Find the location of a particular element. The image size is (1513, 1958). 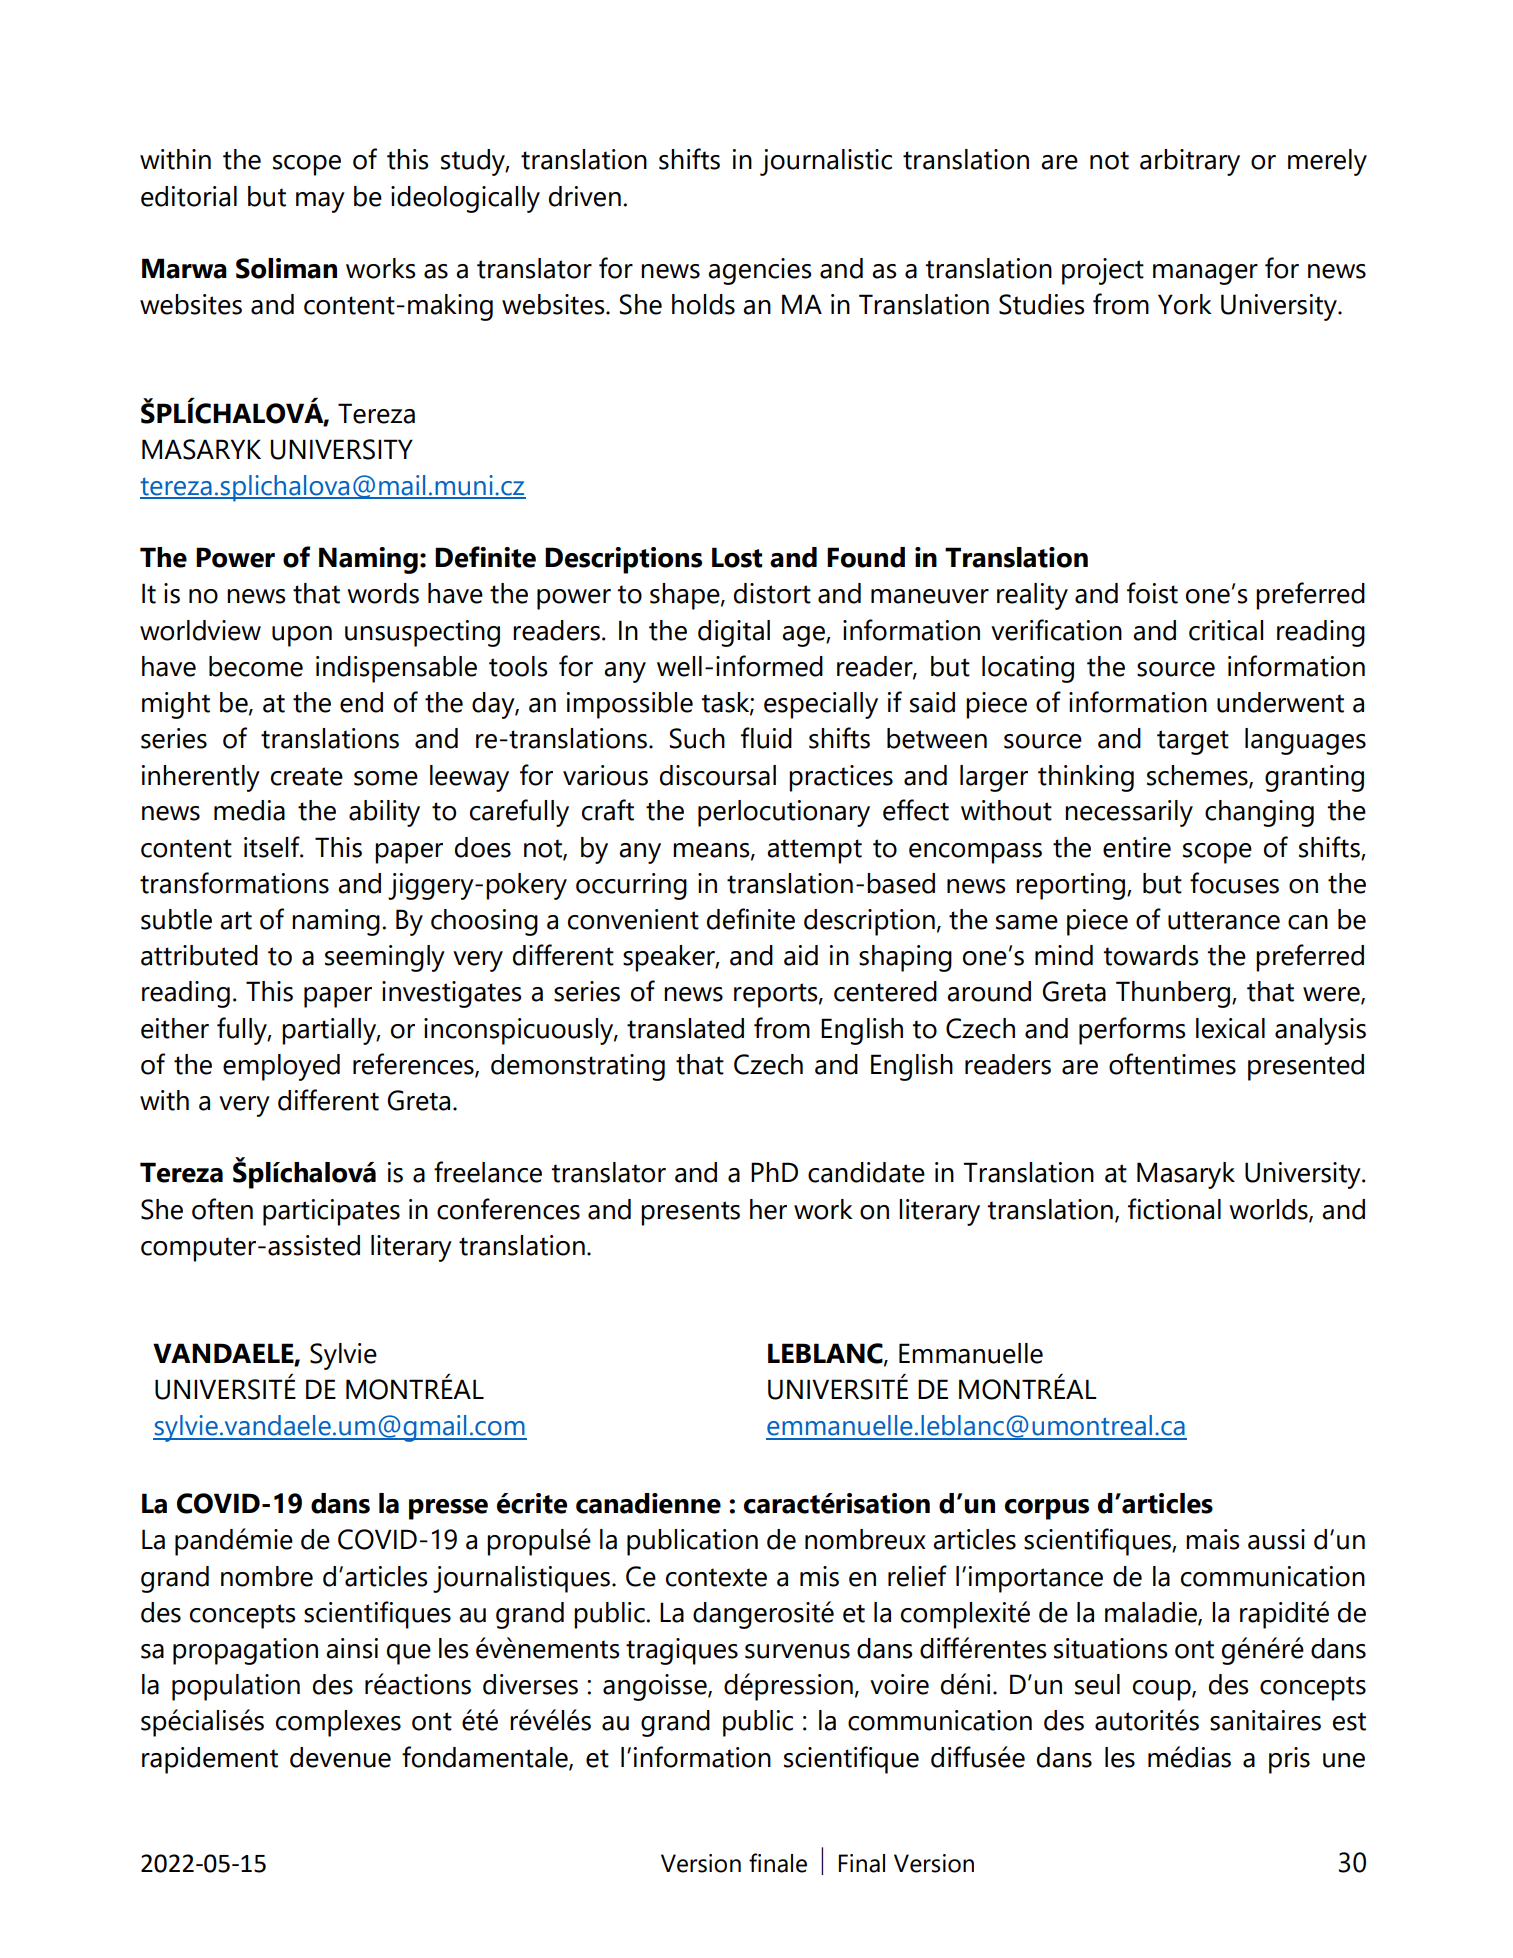

arbitrary is located at coordinates (1190, 162).
